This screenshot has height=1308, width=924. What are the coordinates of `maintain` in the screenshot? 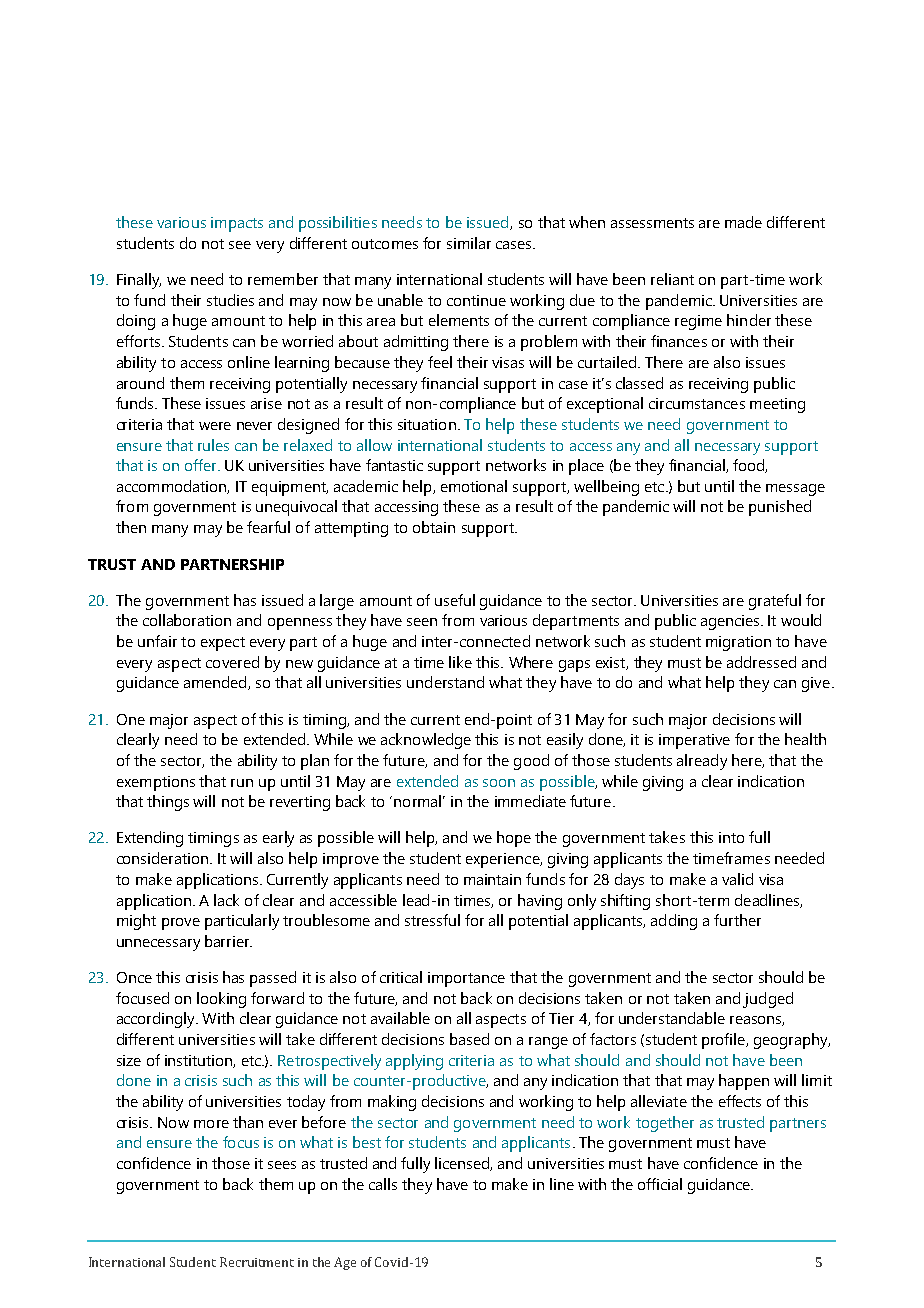 It's located at (492, 879).
